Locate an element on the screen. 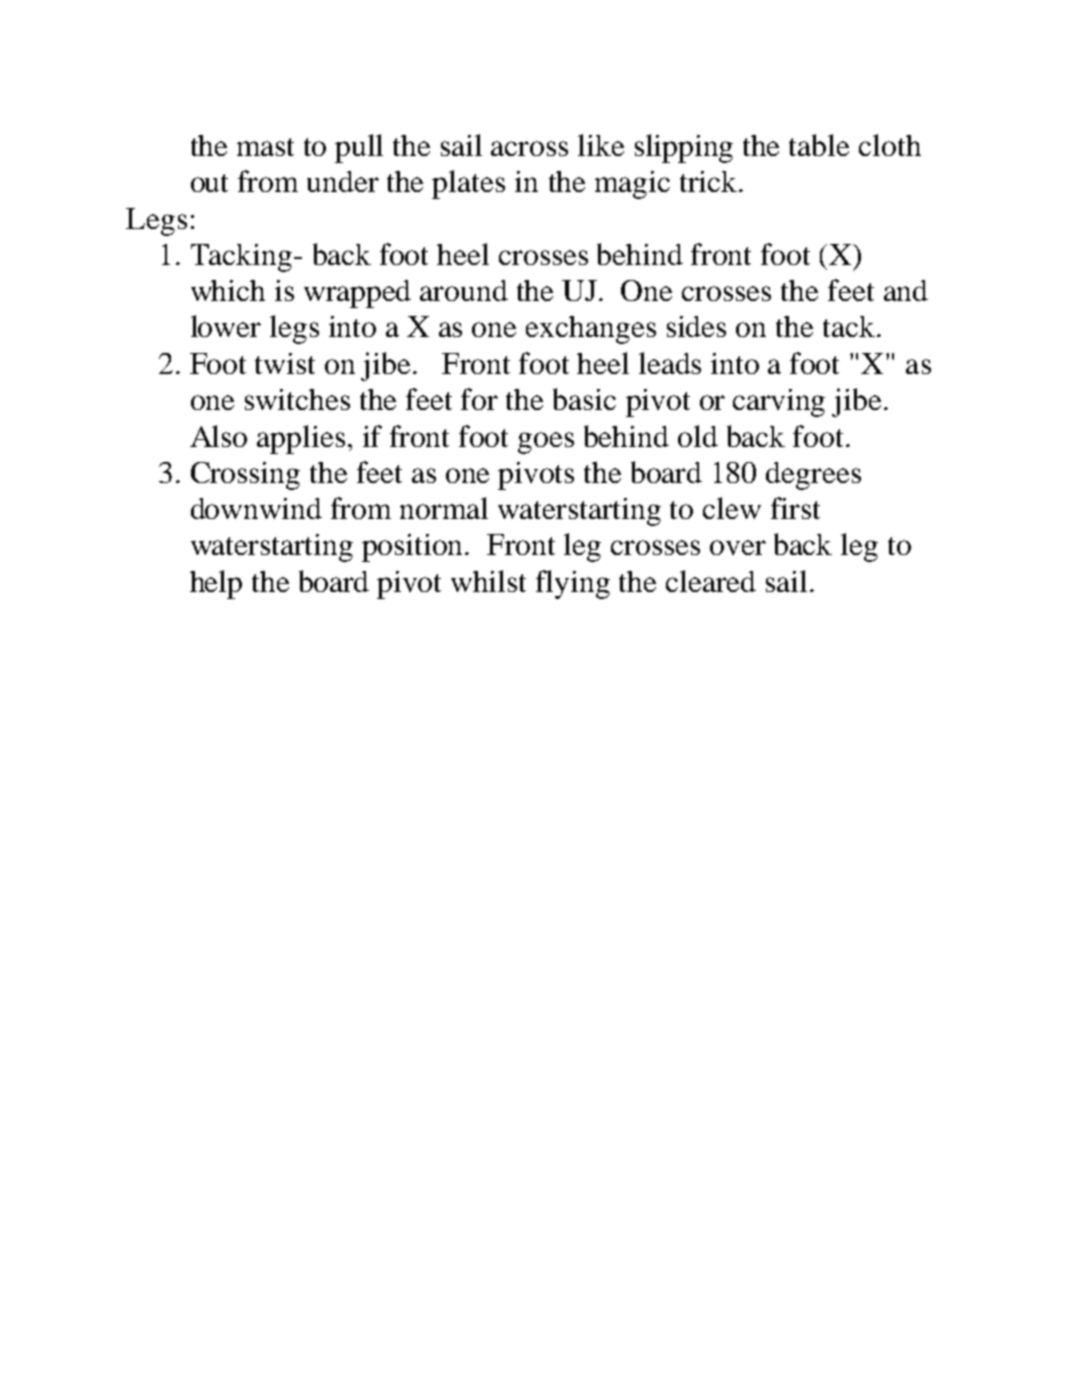  carving is located at coordinates (779, 403).
